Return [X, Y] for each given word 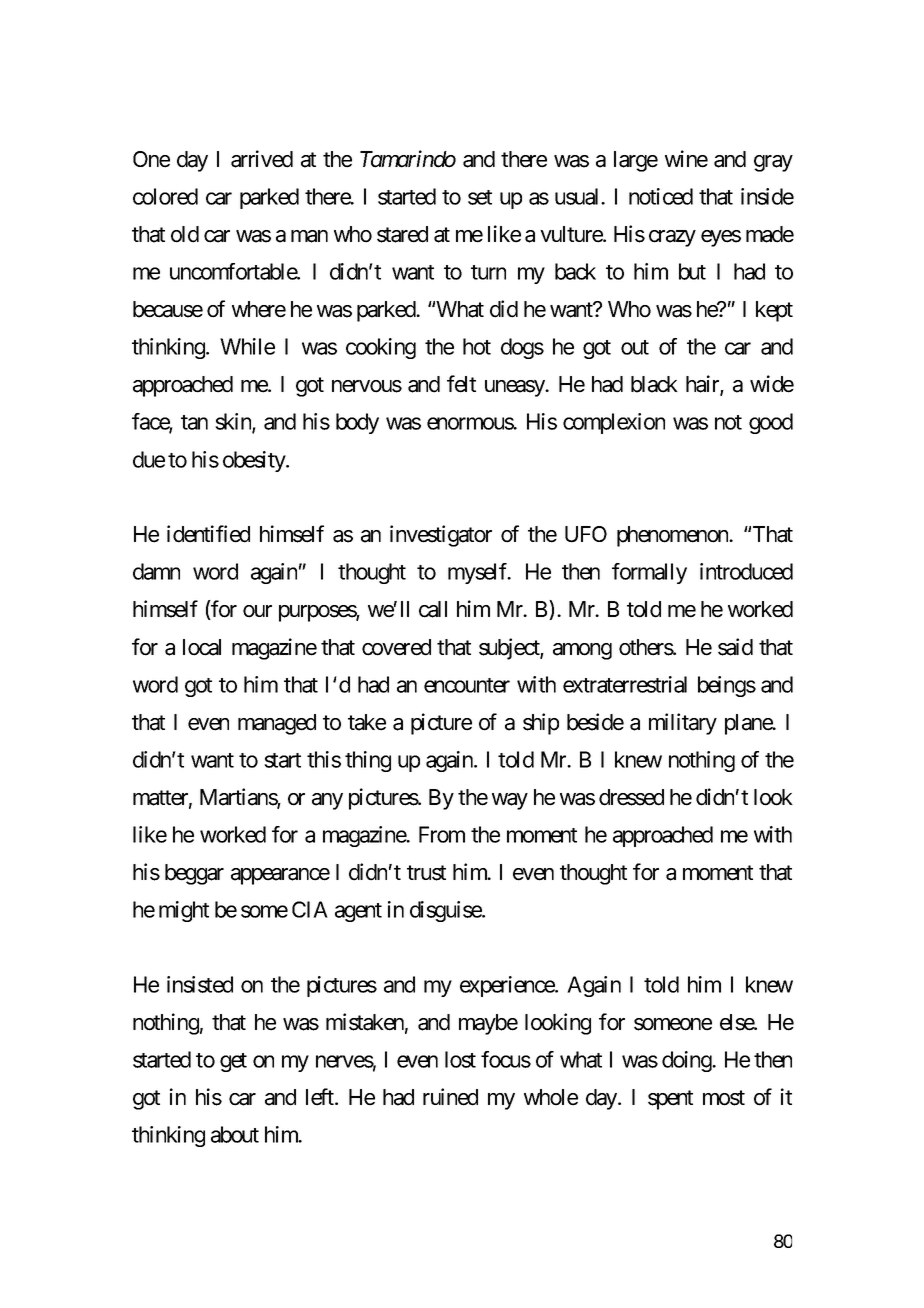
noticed [661, 196]
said [735, 647]
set [480, 197]
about [235, 1134]
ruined [450, 1097]
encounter [467, 685]
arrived [262, 159]
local [202, 647]
